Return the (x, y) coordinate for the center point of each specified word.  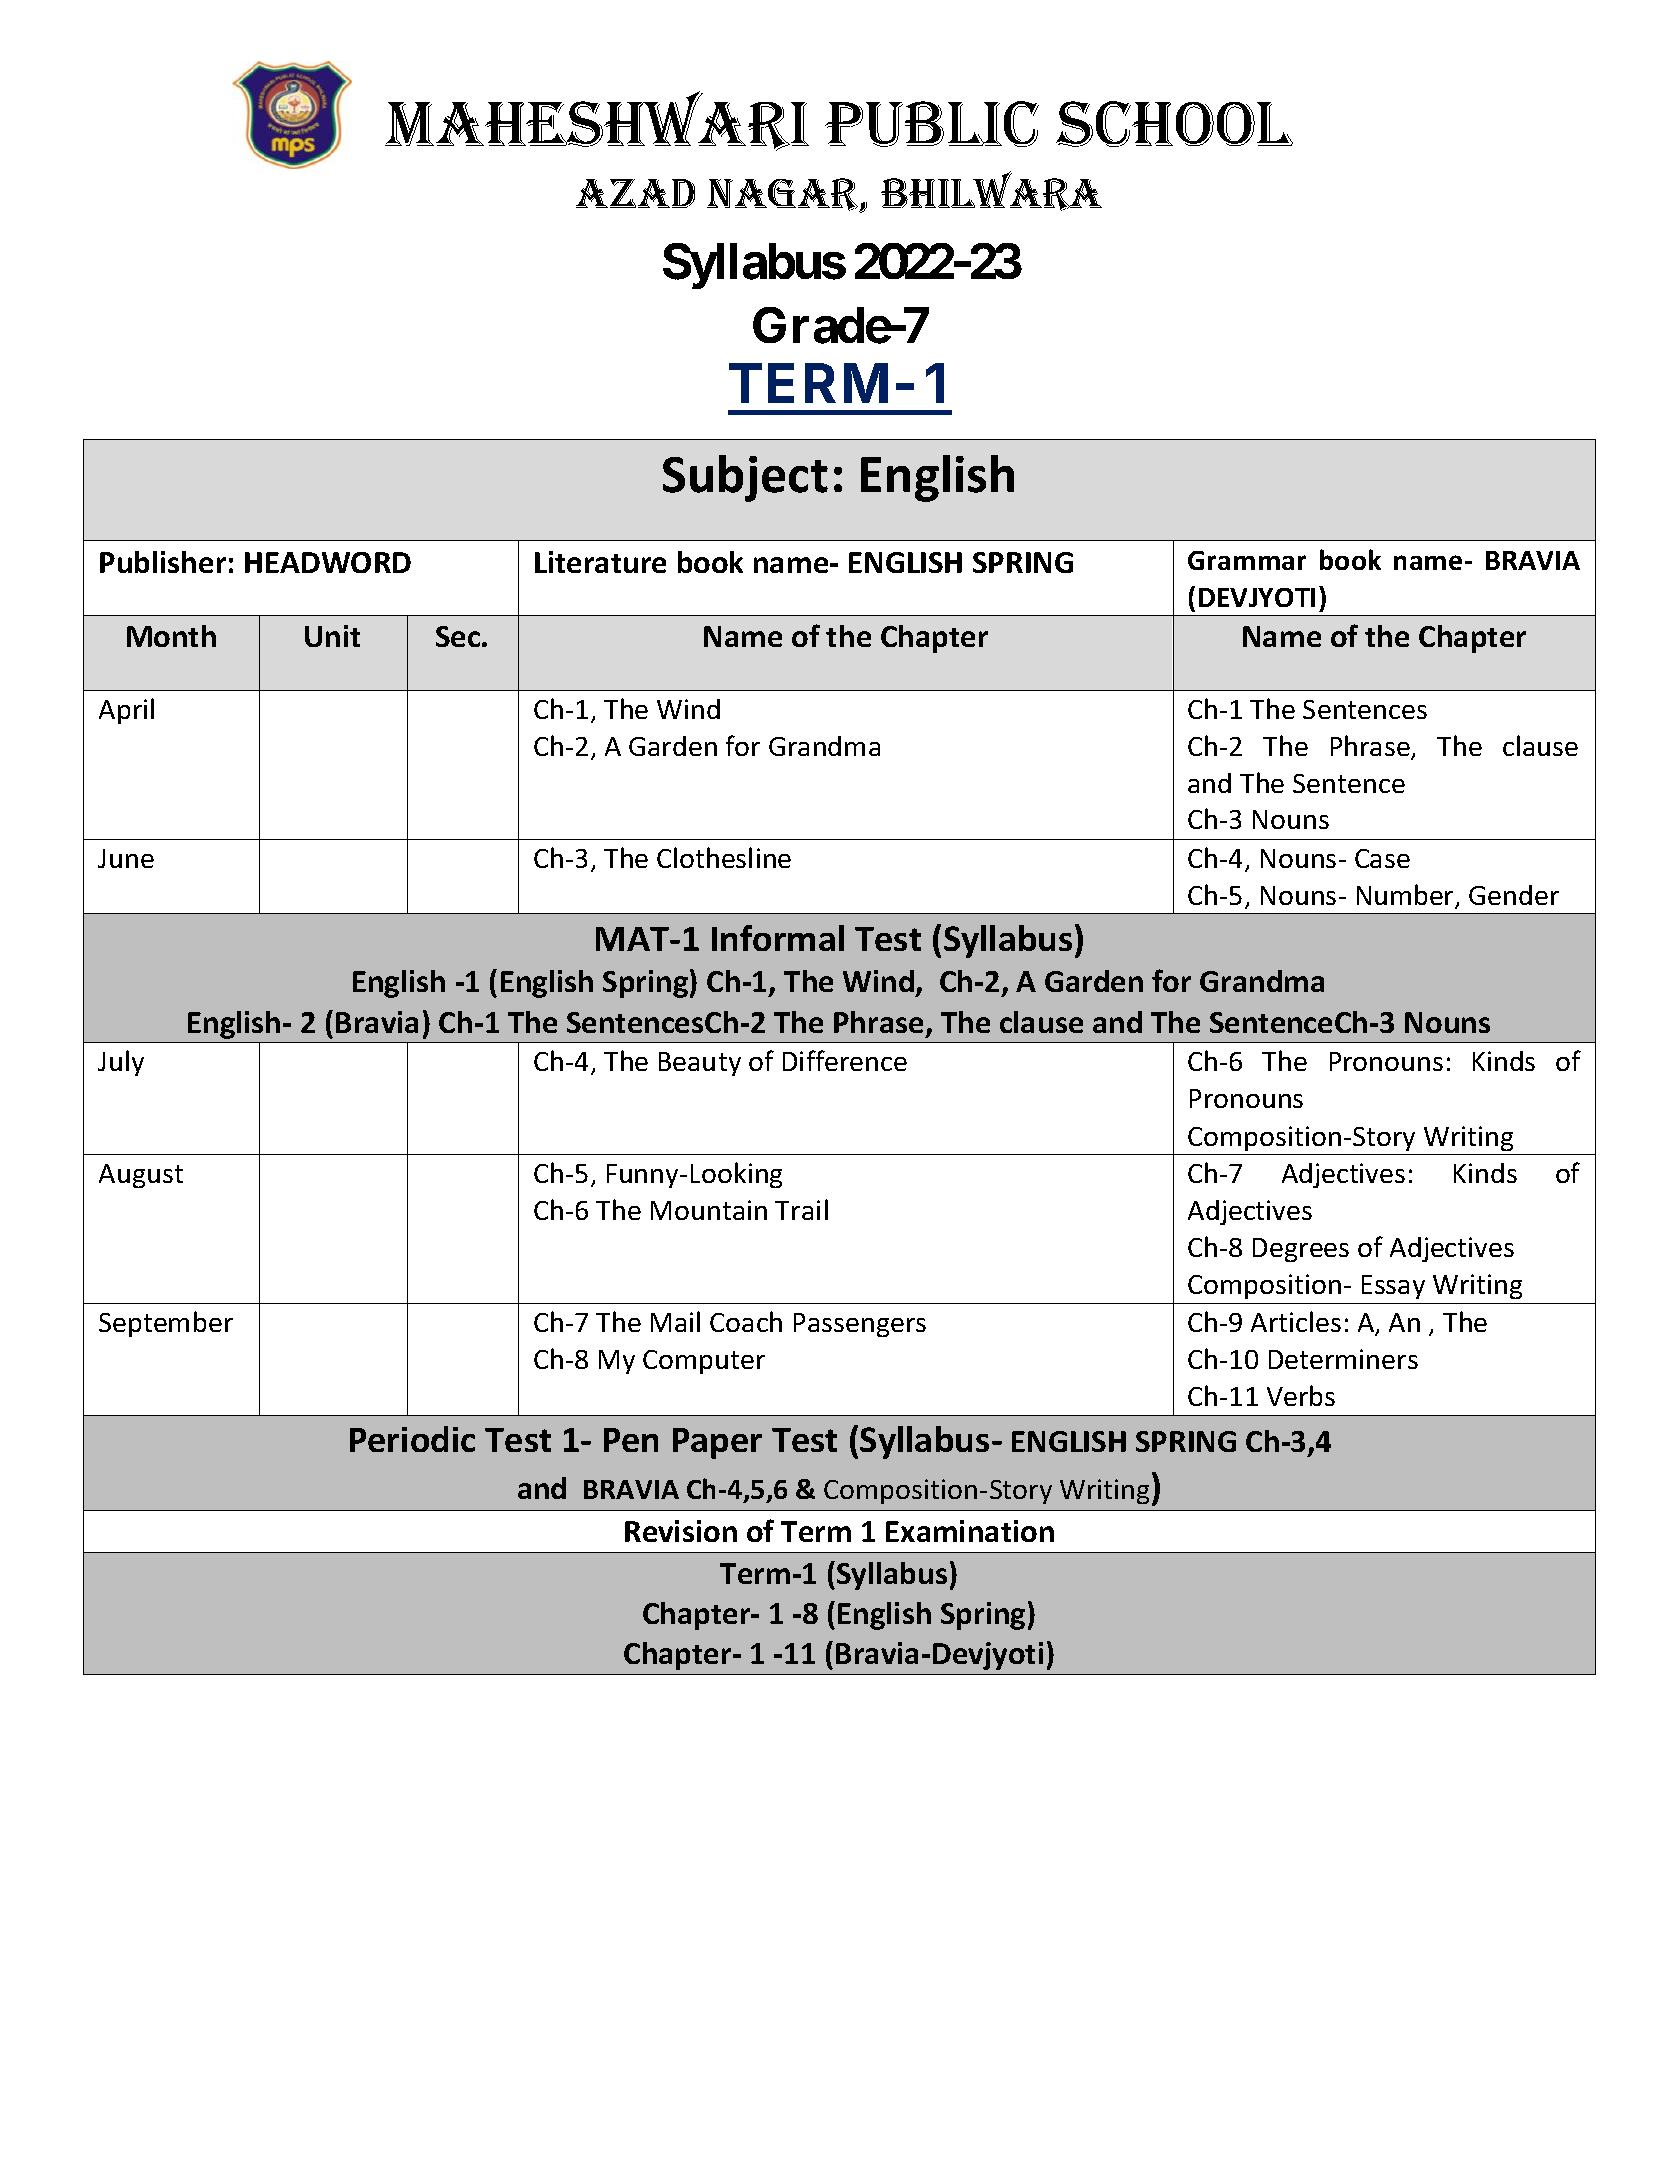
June (126, 858)
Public (932, 124)
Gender (1514, 895)
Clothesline (724, 857)
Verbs (1301, 1395)
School (1174, 124)
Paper (717, 1443)
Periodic (412, 1439)
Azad (635, 193)
